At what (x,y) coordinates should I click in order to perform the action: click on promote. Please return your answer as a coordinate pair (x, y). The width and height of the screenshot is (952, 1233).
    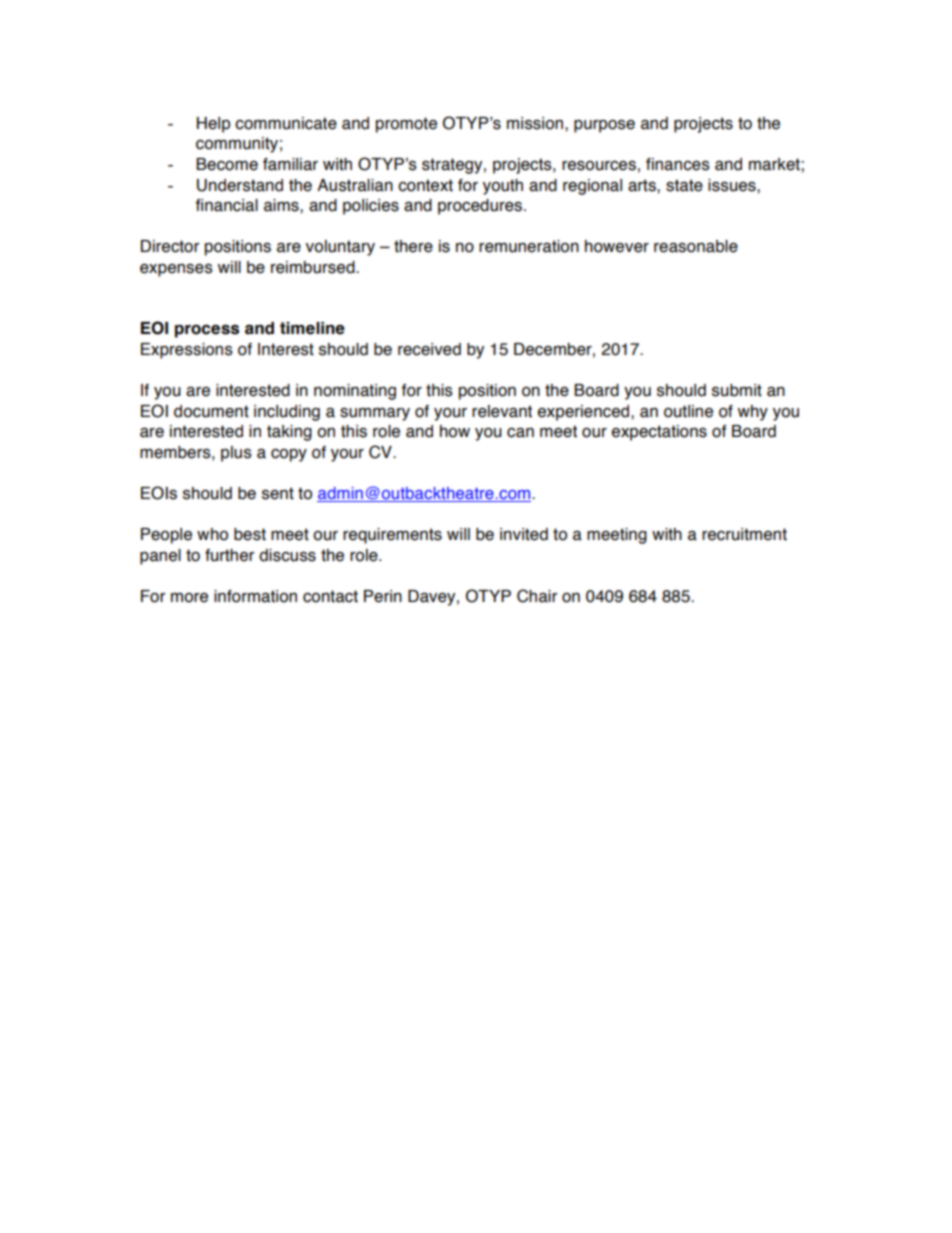
    Looking at the image, I should click on (406, 125).
